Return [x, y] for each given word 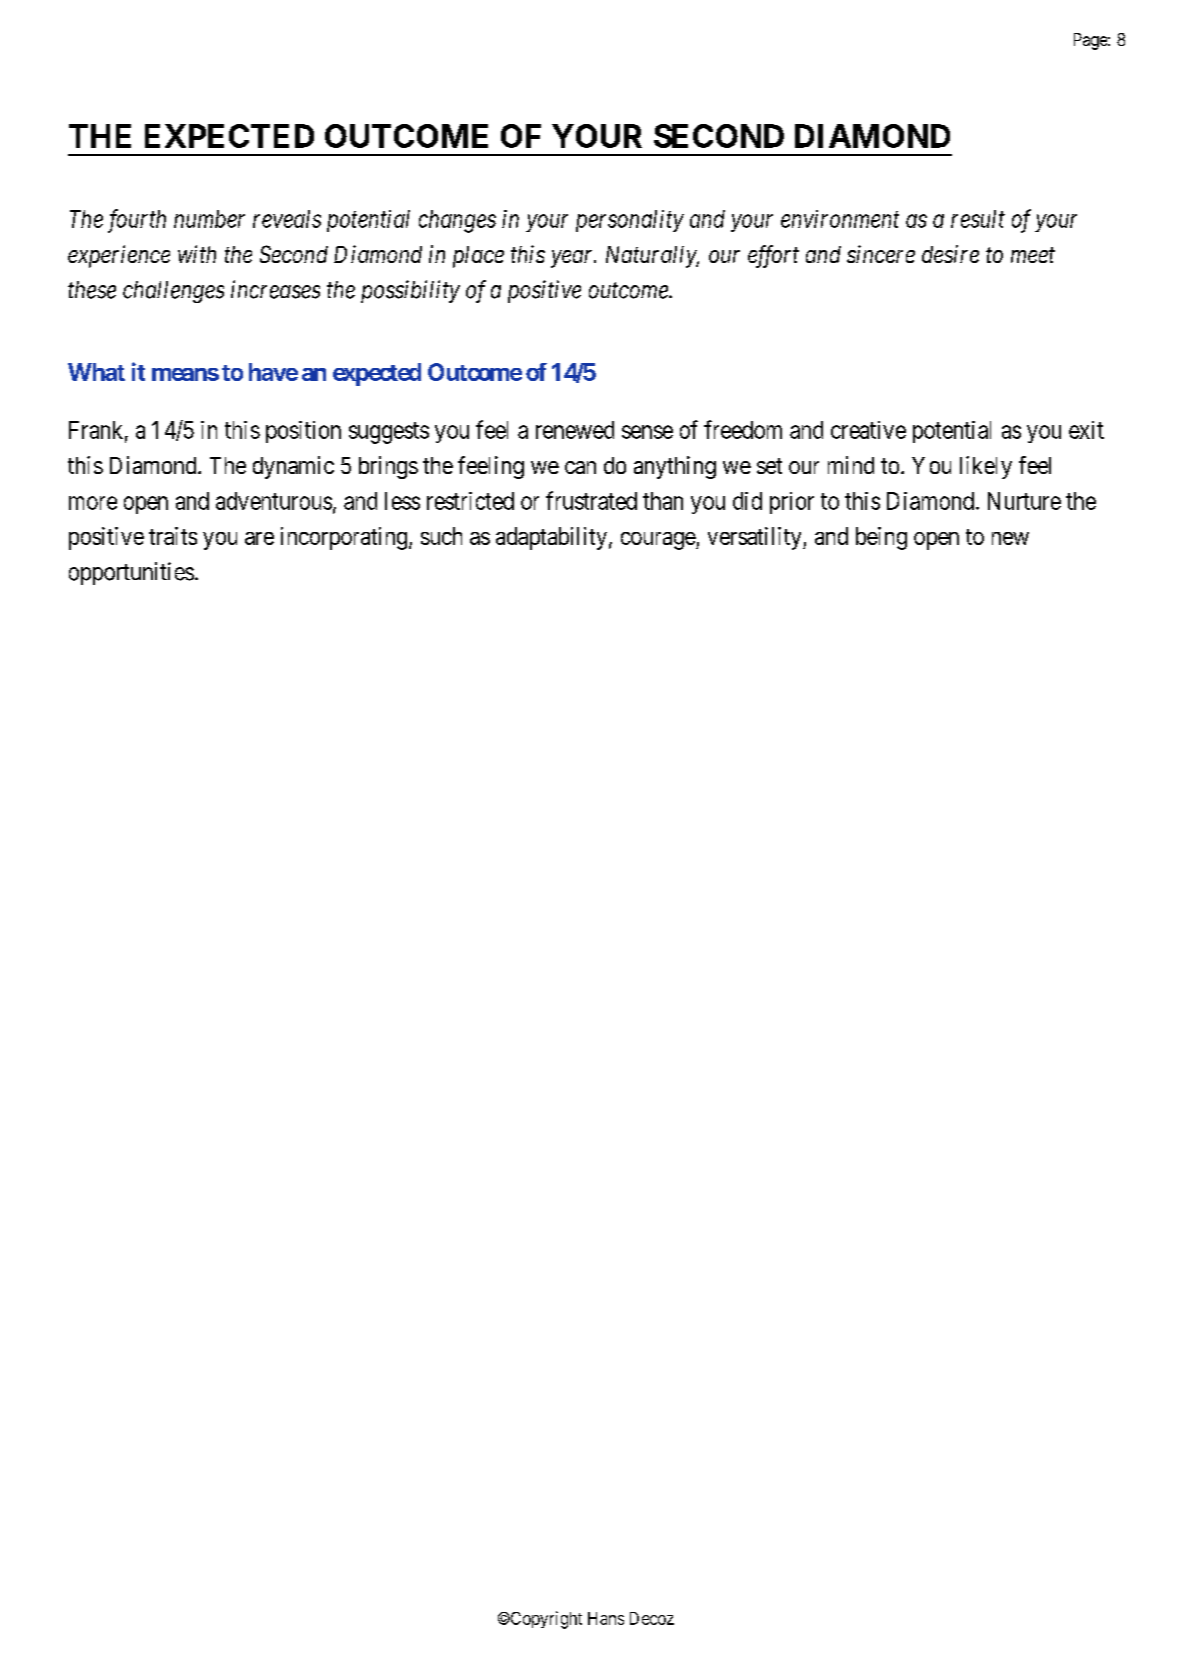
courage [659, 541]
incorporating [344, 538]
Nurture [1024, 501]
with [197, 254]
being [881, 538]
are [259, 538]
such [441, 536]
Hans [606, 1618]
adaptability [551, 538]
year [573, 259]
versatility [756, 538]
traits [173, 536]
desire [950, 254]
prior [792, 503]
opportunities [131, 573]
